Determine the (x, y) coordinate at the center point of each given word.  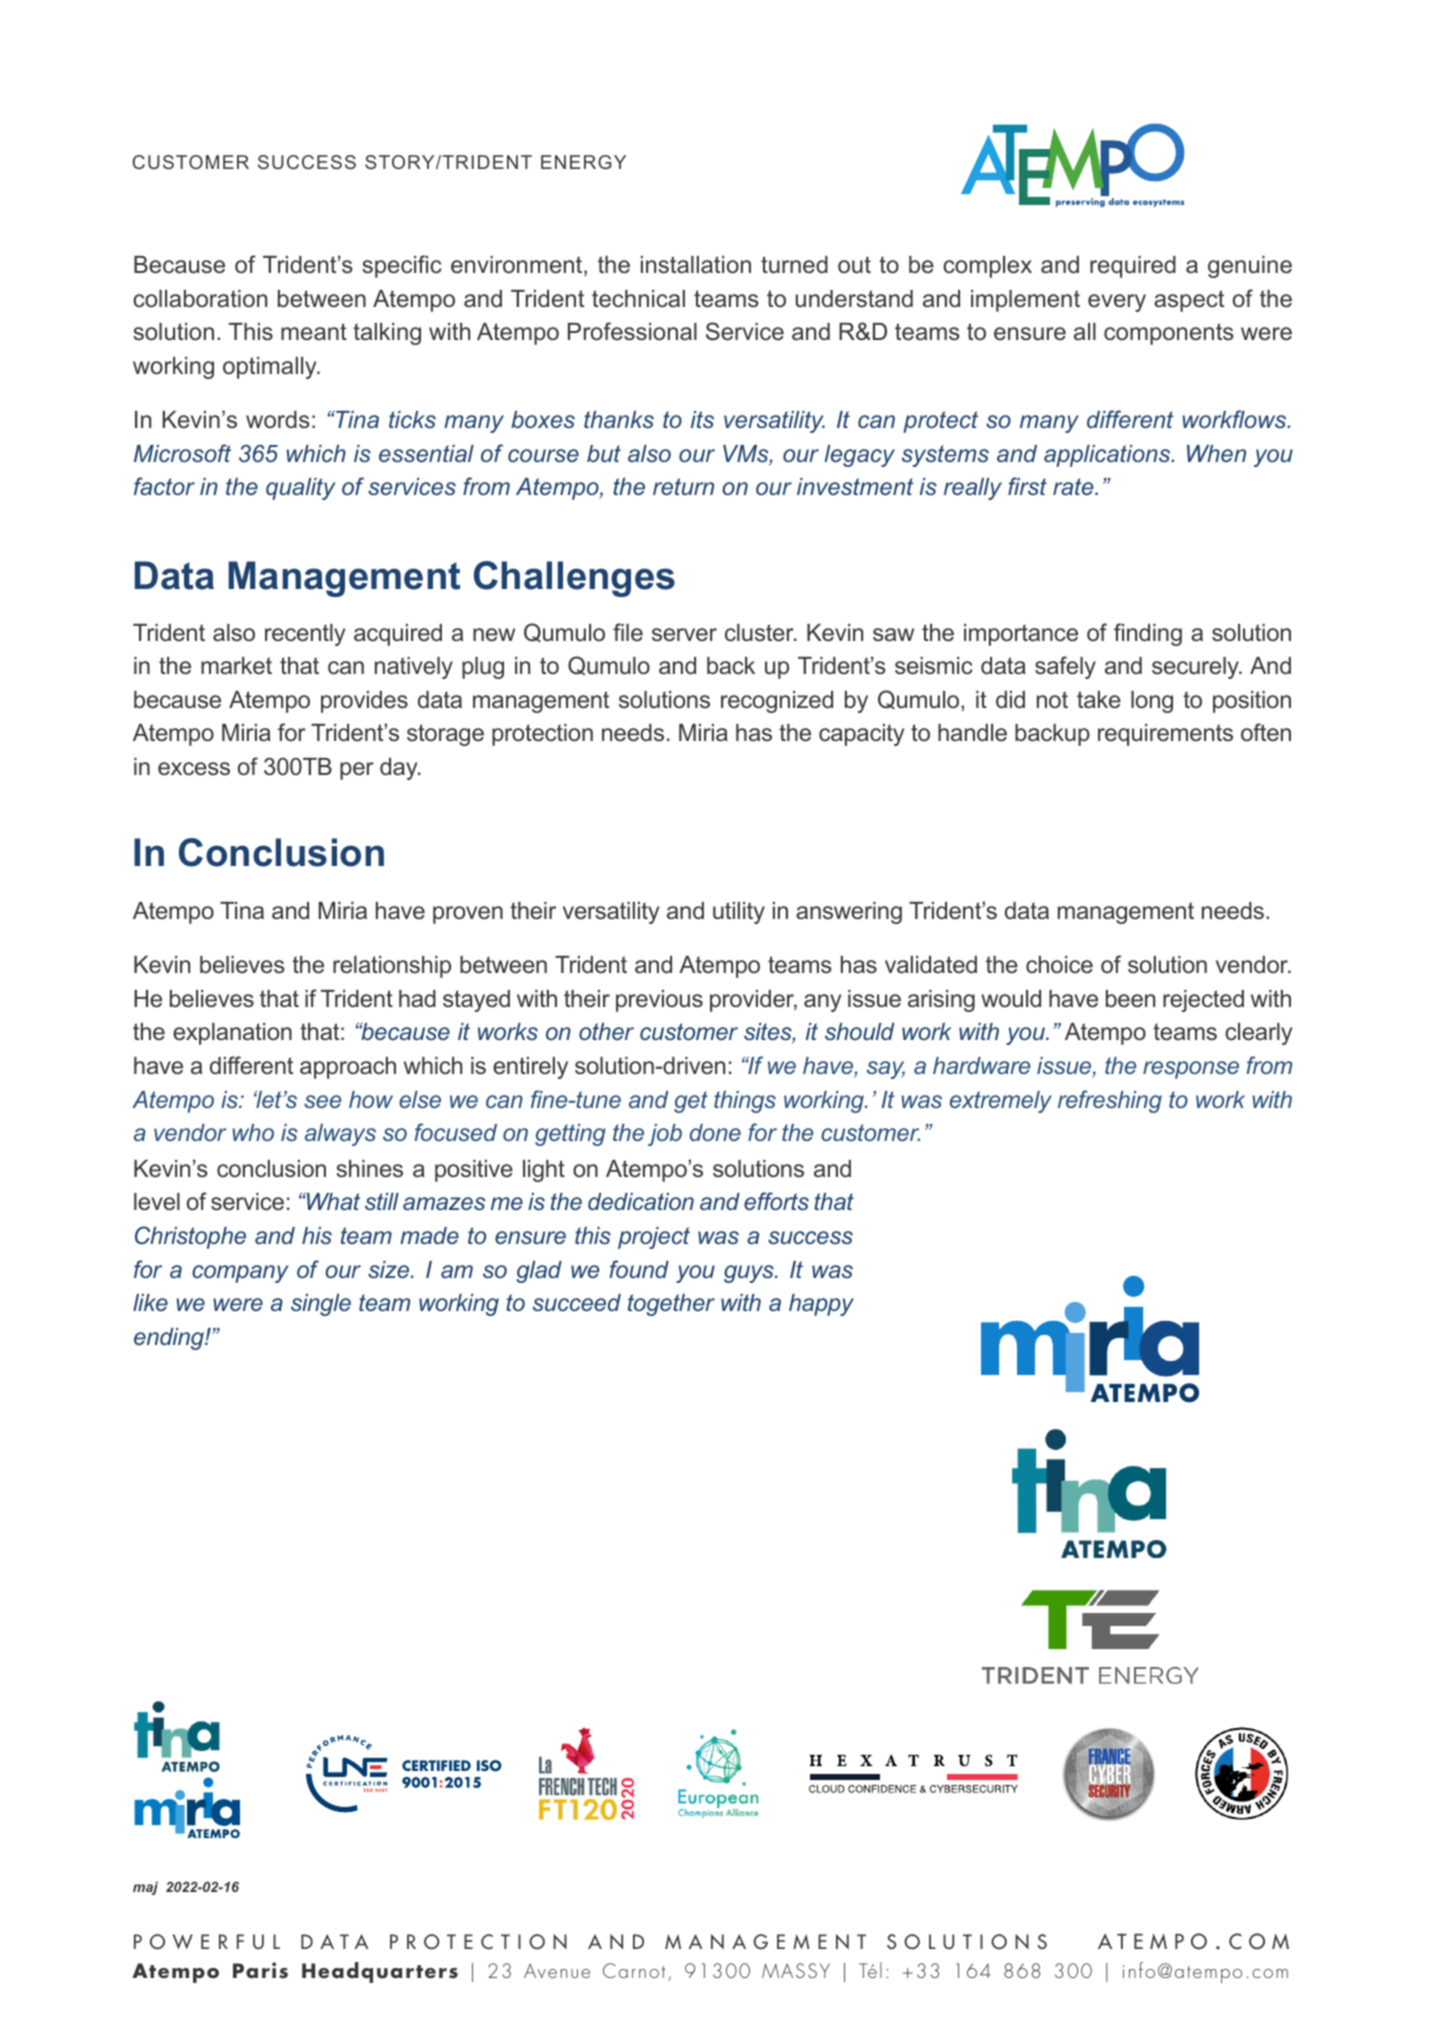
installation (696, 265)
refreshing (1110, 1101)
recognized (777, 702)
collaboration (200, 299)
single (321, 1305)
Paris (260, 1970)
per (357, 771)
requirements (1165, 735)
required (1133, 267)
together (671, 1305)
